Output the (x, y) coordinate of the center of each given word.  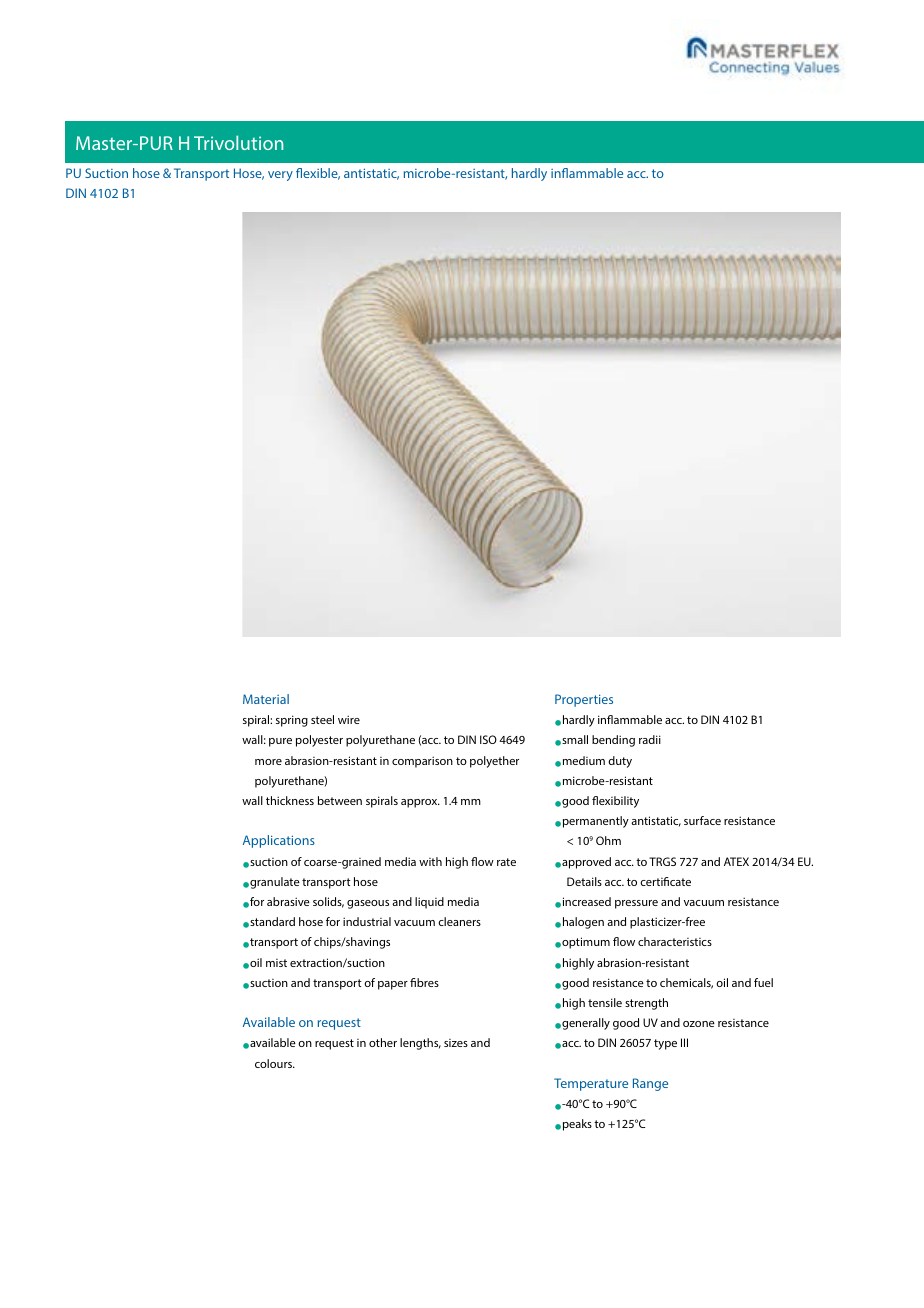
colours (275, 1063)
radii (650, 739)
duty (620, 762)
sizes (456, 1043)
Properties (584, 700)
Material (266, 699)
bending (613, 741)
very (280, 176)
